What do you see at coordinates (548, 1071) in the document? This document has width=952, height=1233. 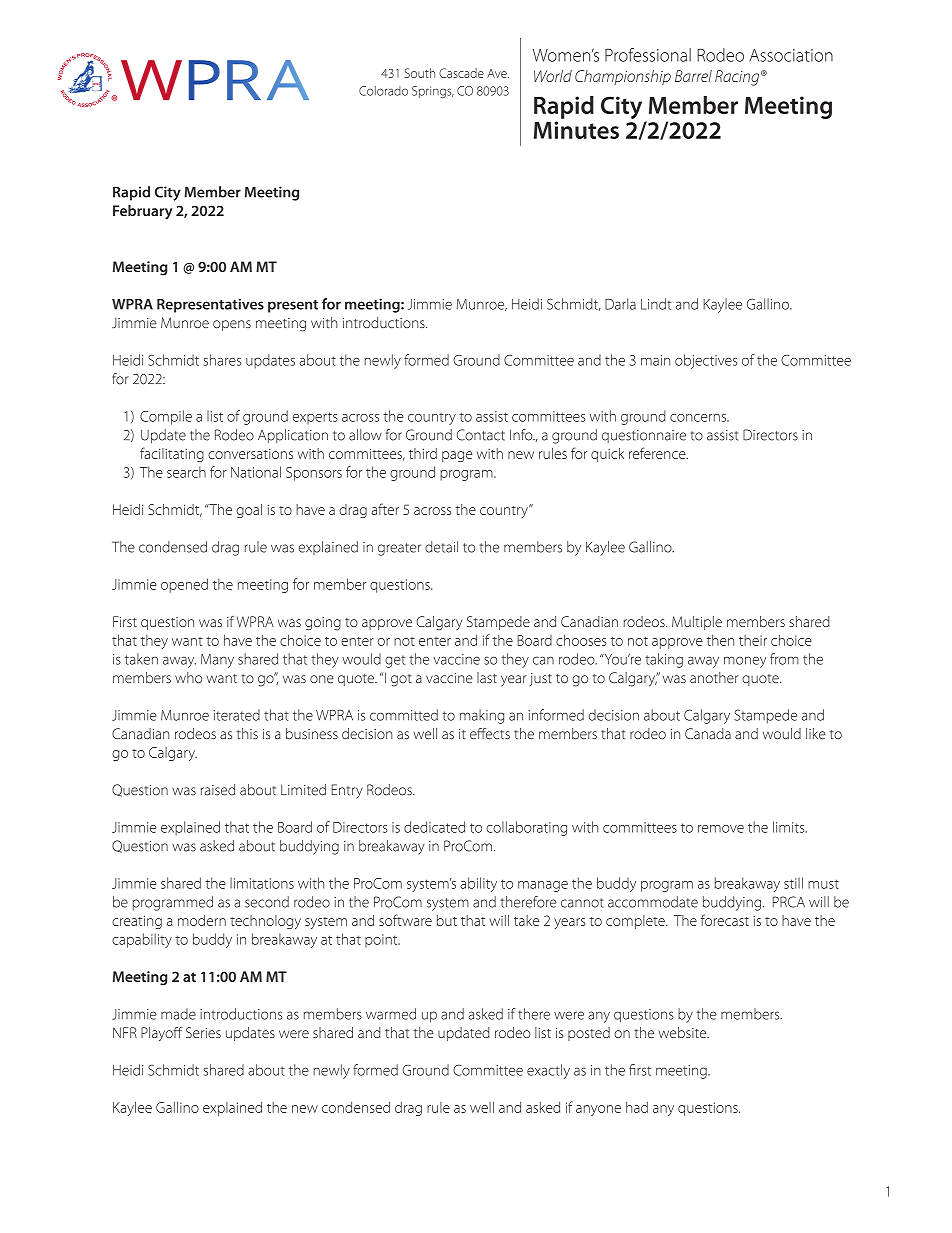 I see `exactly` at bounding box center [548, 1071].
